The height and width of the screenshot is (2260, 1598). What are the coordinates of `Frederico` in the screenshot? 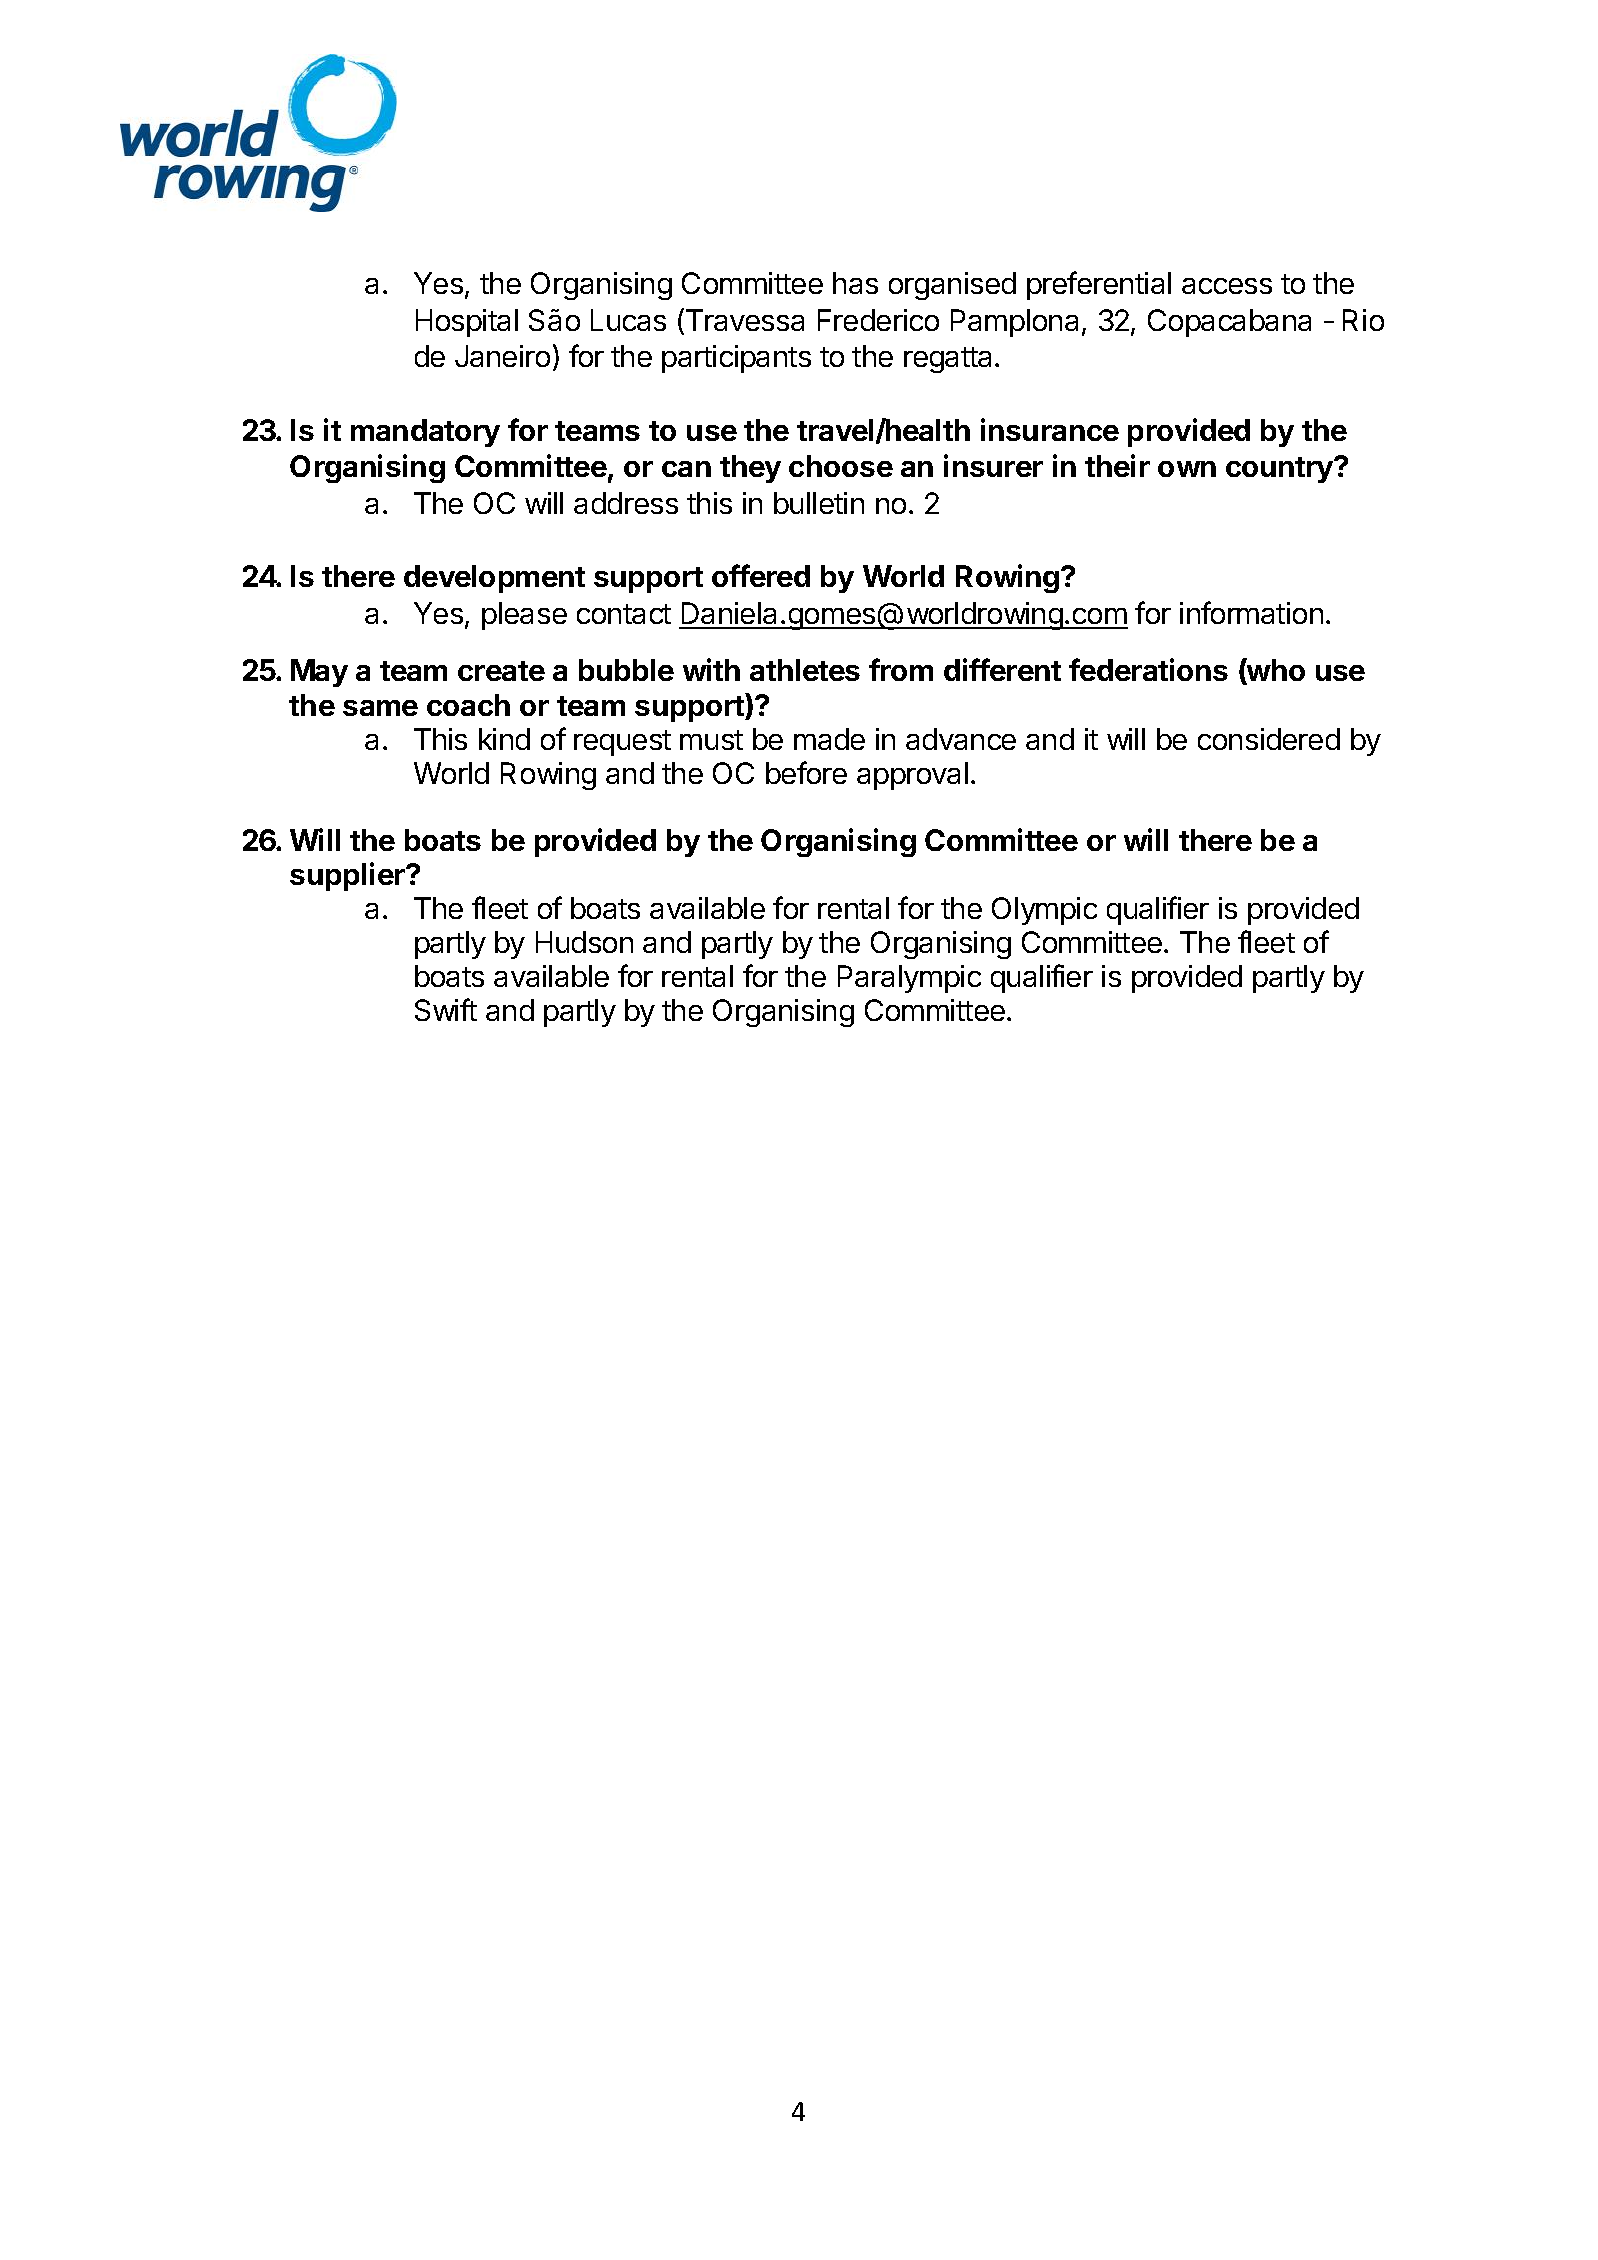 It's located at (878, 320).
